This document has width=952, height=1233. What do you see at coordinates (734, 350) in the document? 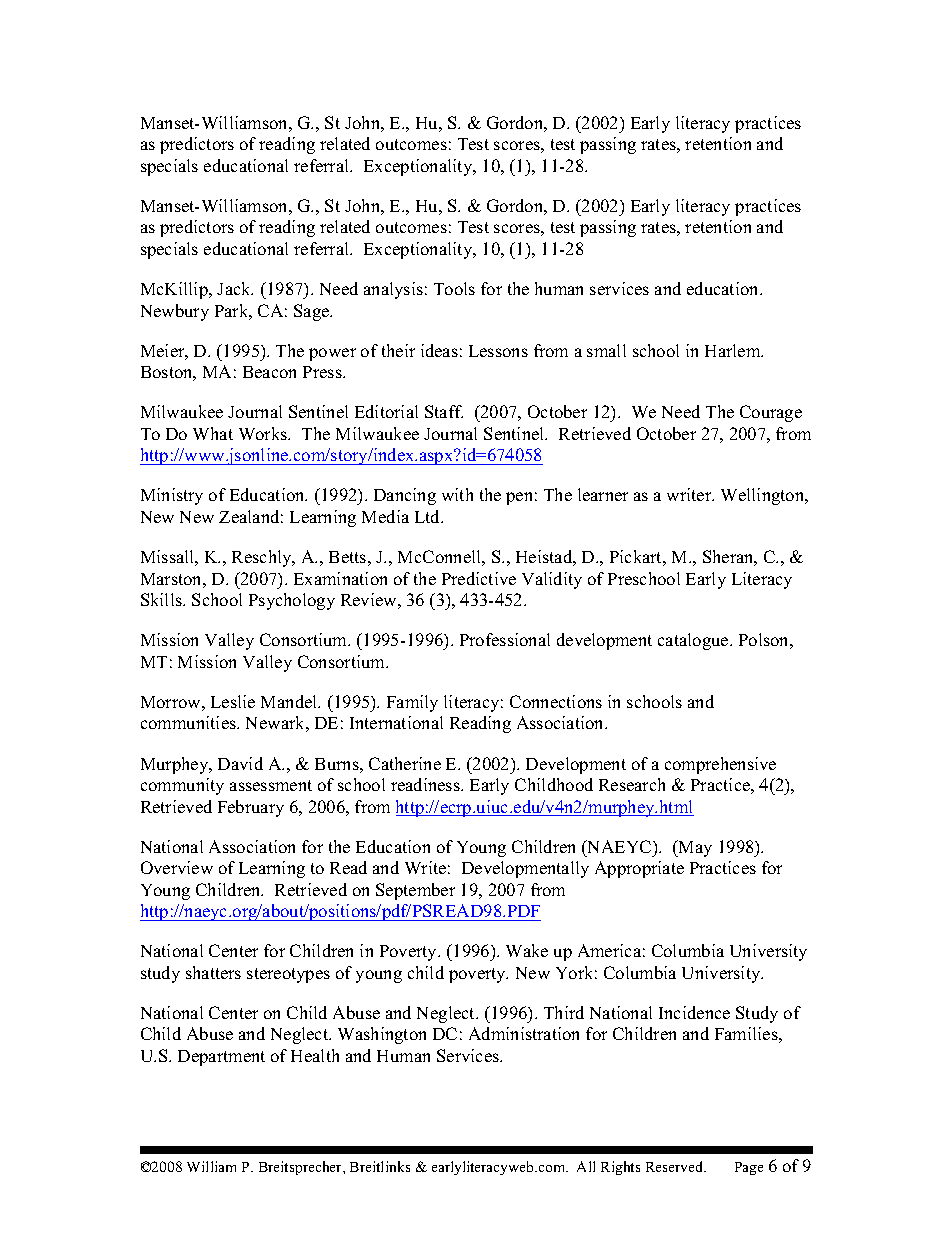
I see `Harlem` at bounding box center [734, 350].
